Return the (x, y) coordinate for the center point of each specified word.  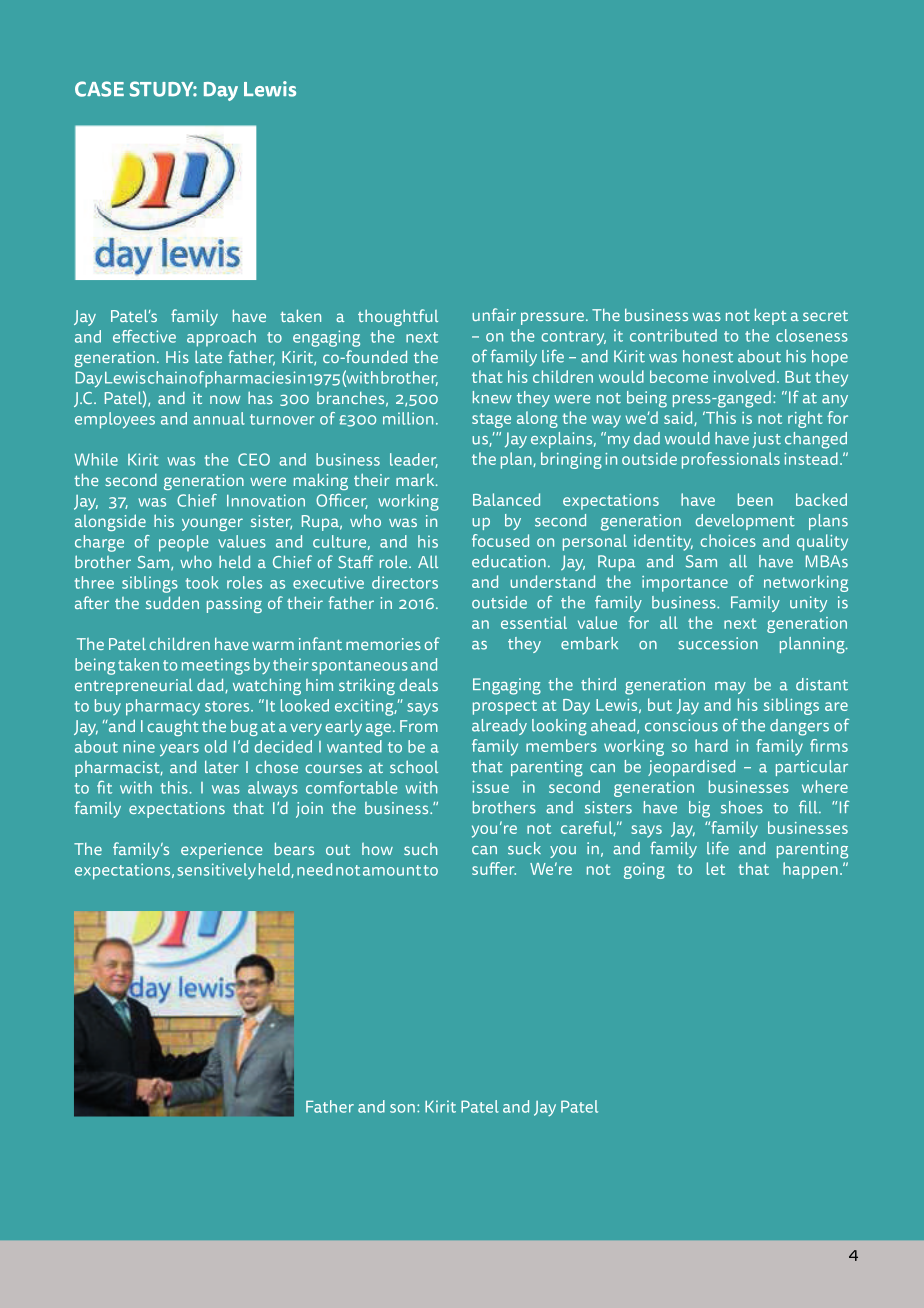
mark (416, 480)
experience (221, 851)
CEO (254, 459)
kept (770, 316)
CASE (99, 89)
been (755, 499)
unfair (494, 314)
